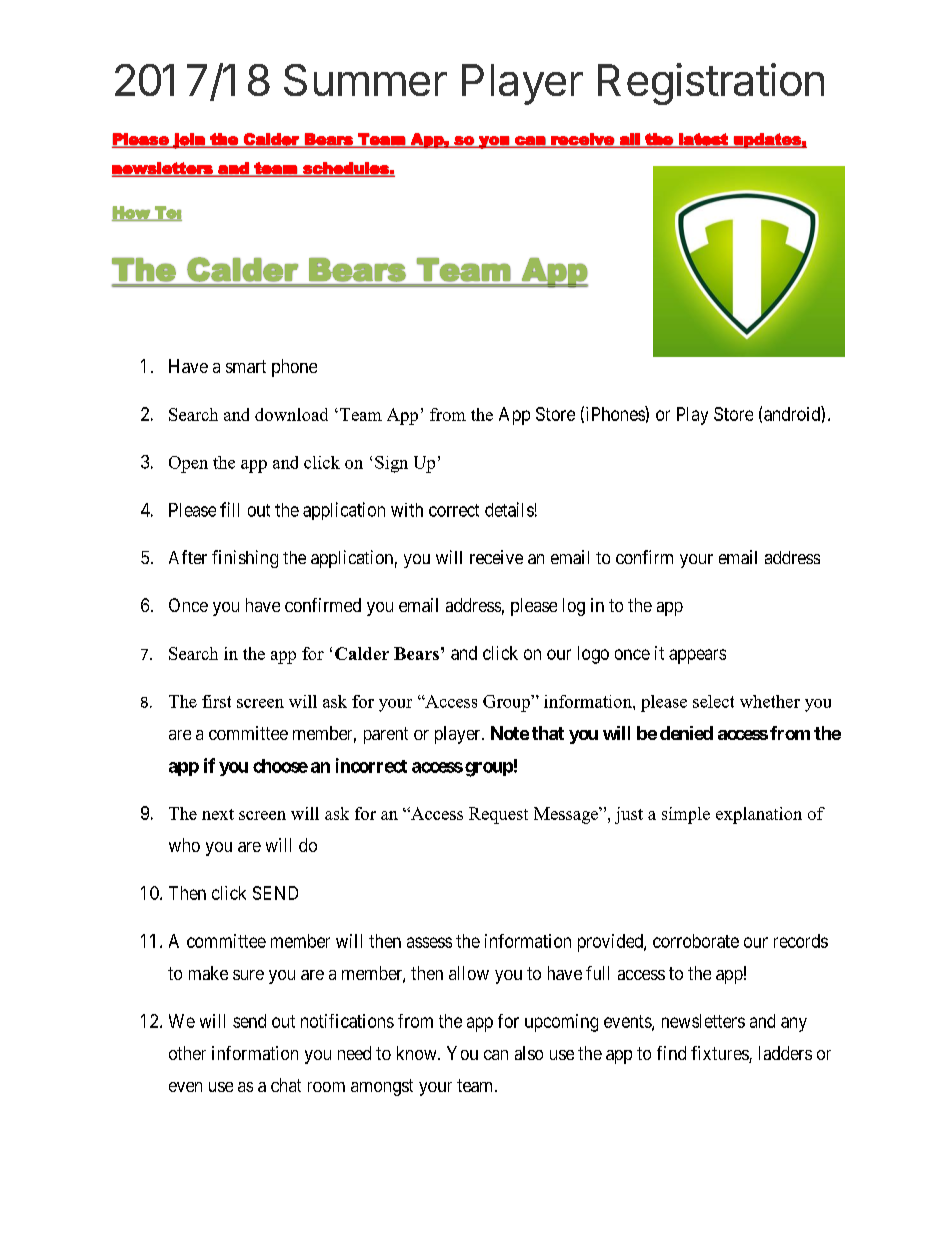 This page has width=952, height=1233. Describe the element at coordinates (711, 84) in the page. I see `Registration` at that location.
